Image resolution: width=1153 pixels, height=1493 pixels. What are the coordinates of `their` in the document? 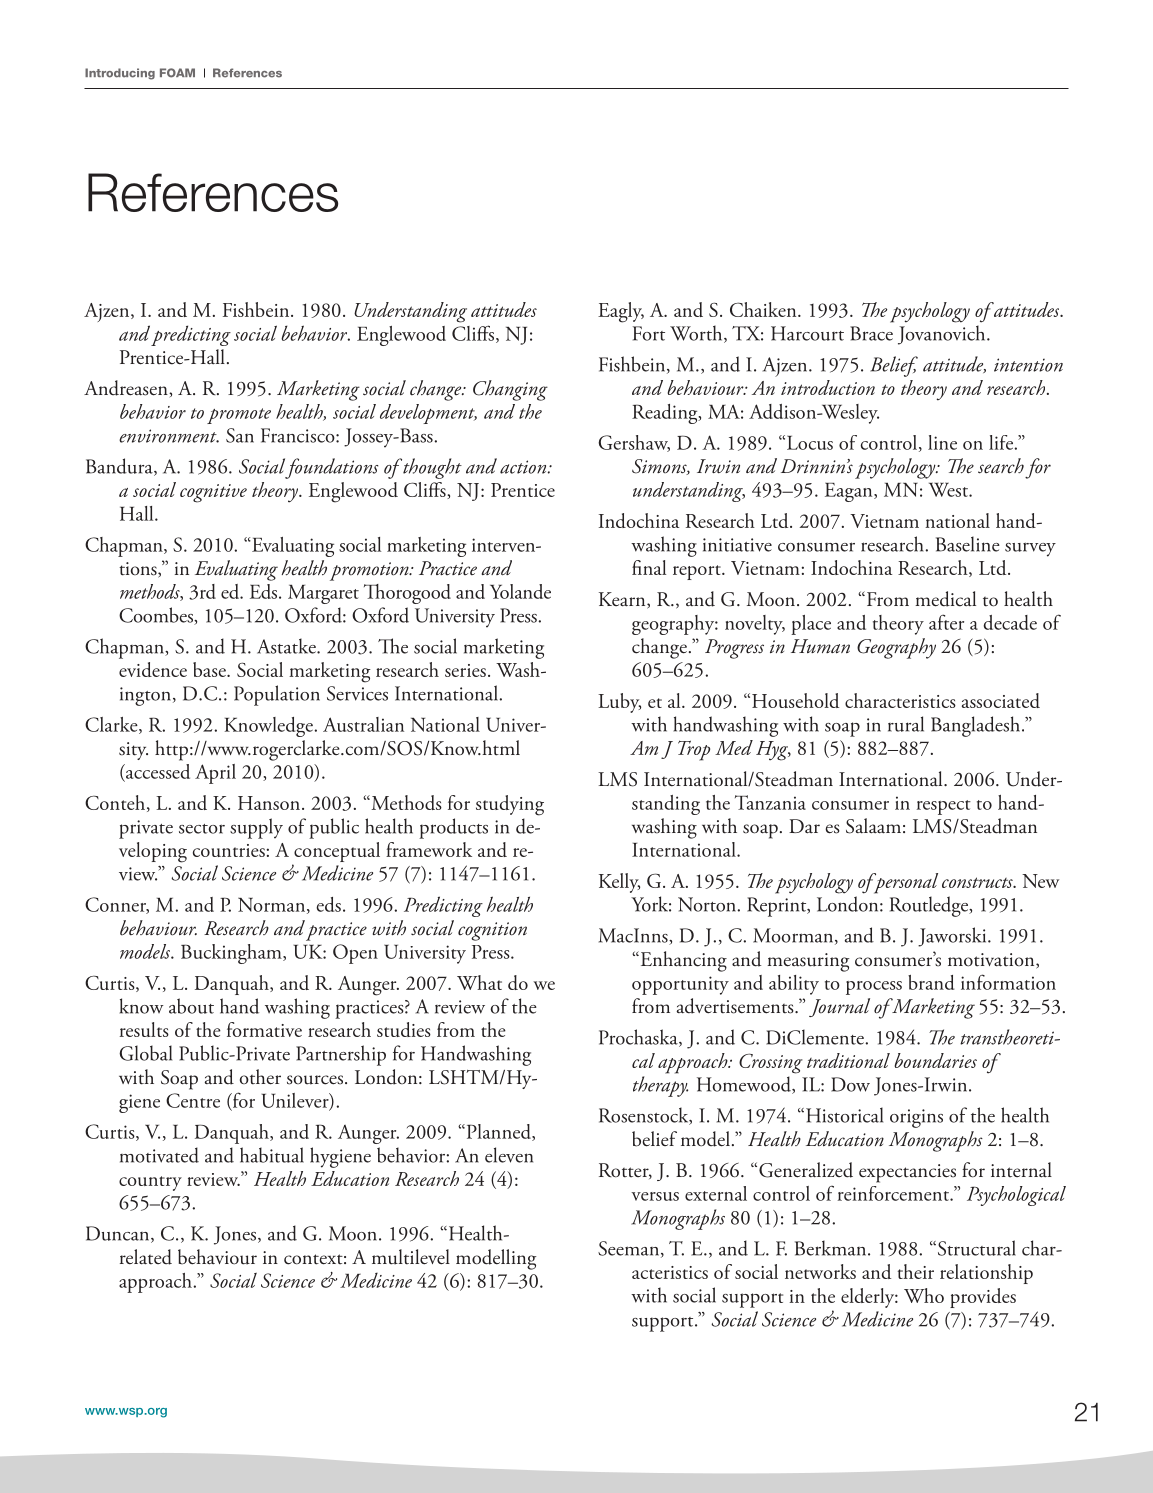 It's located at (916, 1271).
